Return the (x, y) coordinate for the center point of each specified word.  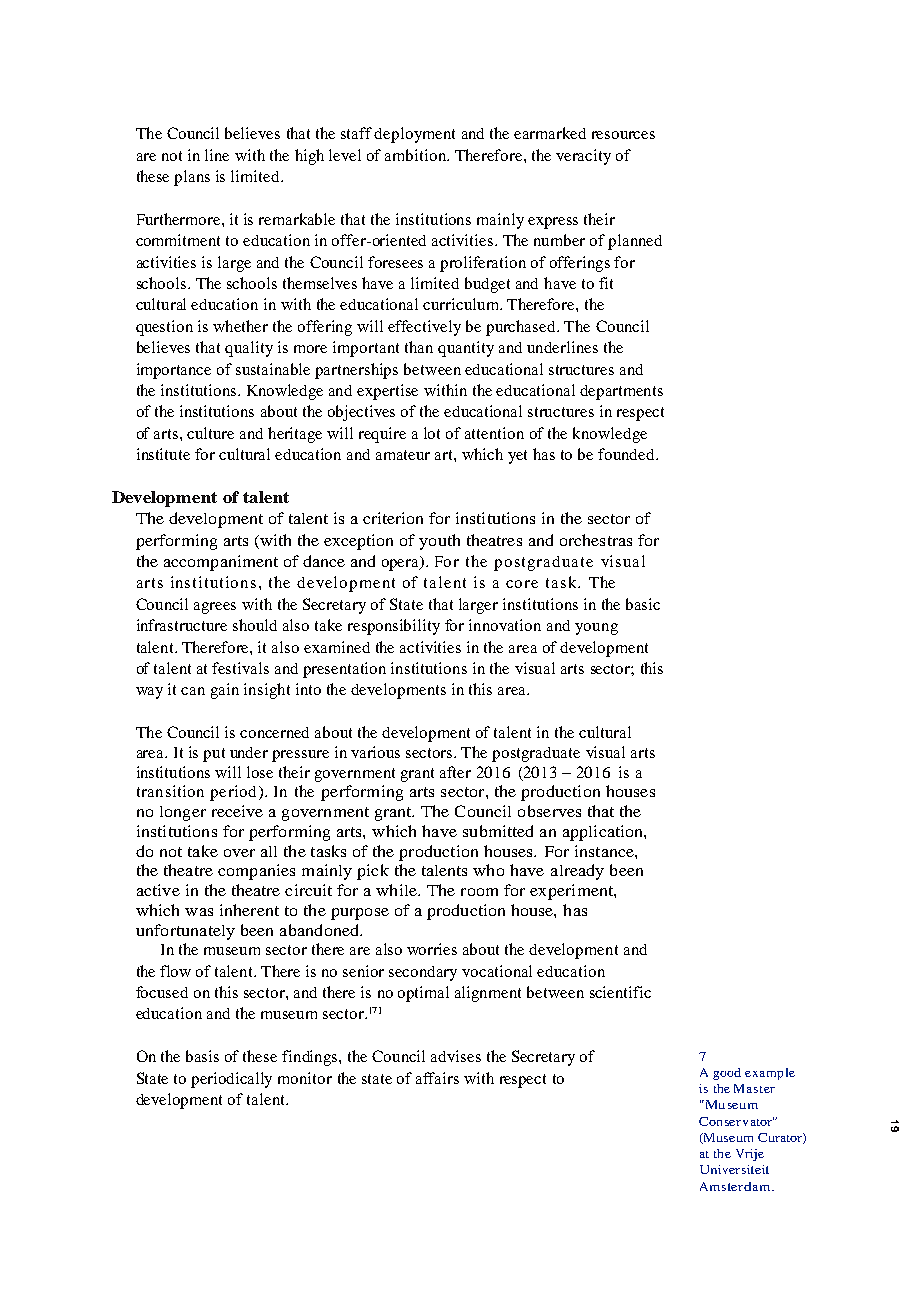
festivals (240, 668)
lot (432, 433)
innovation (505, 625)
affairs (437, 1078)
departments (621, 392)
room (479, 892)
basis (202, 1056)
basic (643, 604)
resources (623, 135)
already (577, 872)
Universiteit (734, 1169)
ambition (416, 155)
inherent (249, 910)
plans (192, 178)
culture (210, 433)
